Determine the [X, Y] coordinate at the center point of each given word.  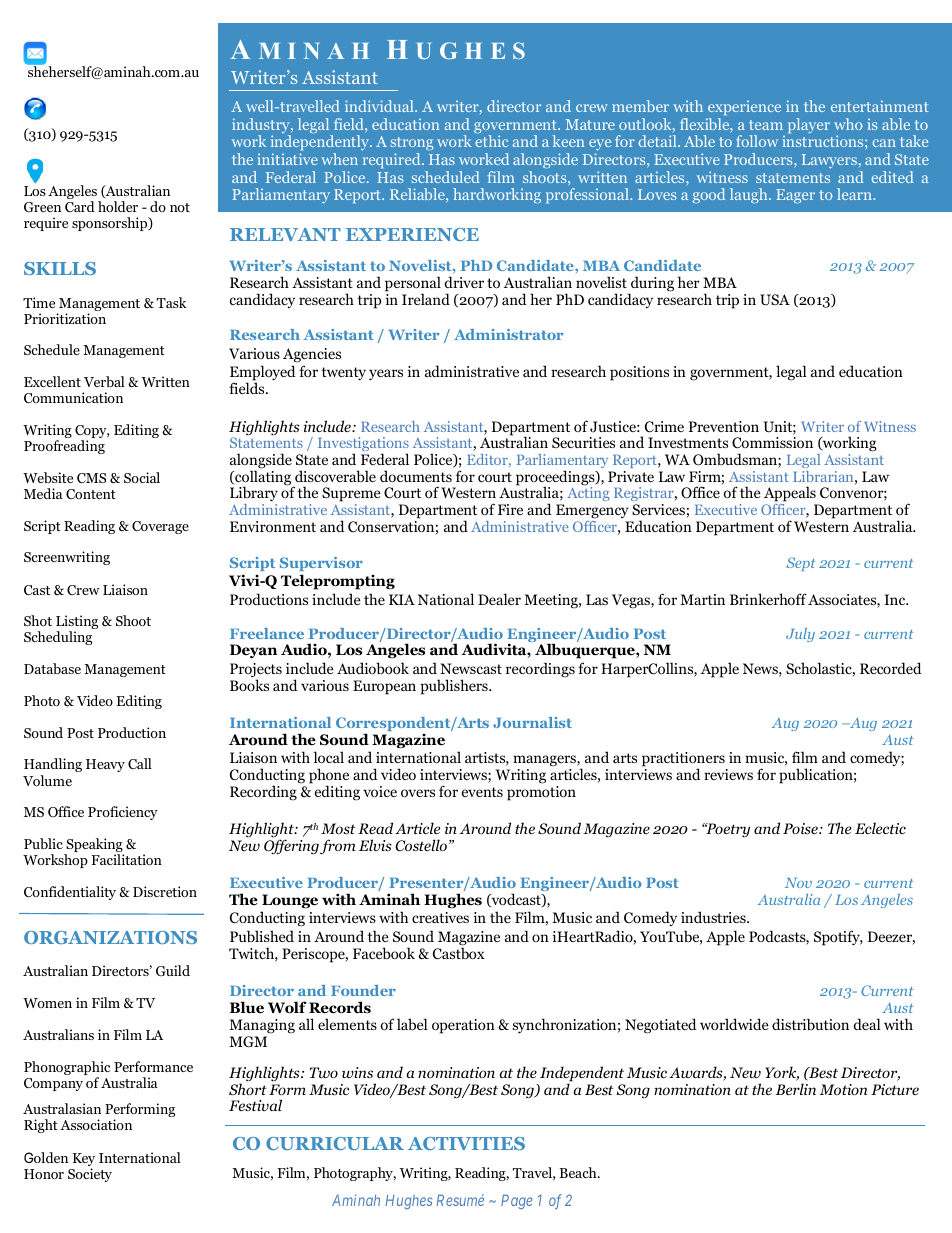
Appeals [791, 495]
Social [142, 477]
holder [118, 206]
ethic [492, 141]
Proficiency [123, 813]
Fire [510, 509]
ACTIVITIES [466, 1143]
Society [90, 1175]
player [809, 126]
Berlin [795, 1089]
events [482, 792]
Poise [801, 828]
